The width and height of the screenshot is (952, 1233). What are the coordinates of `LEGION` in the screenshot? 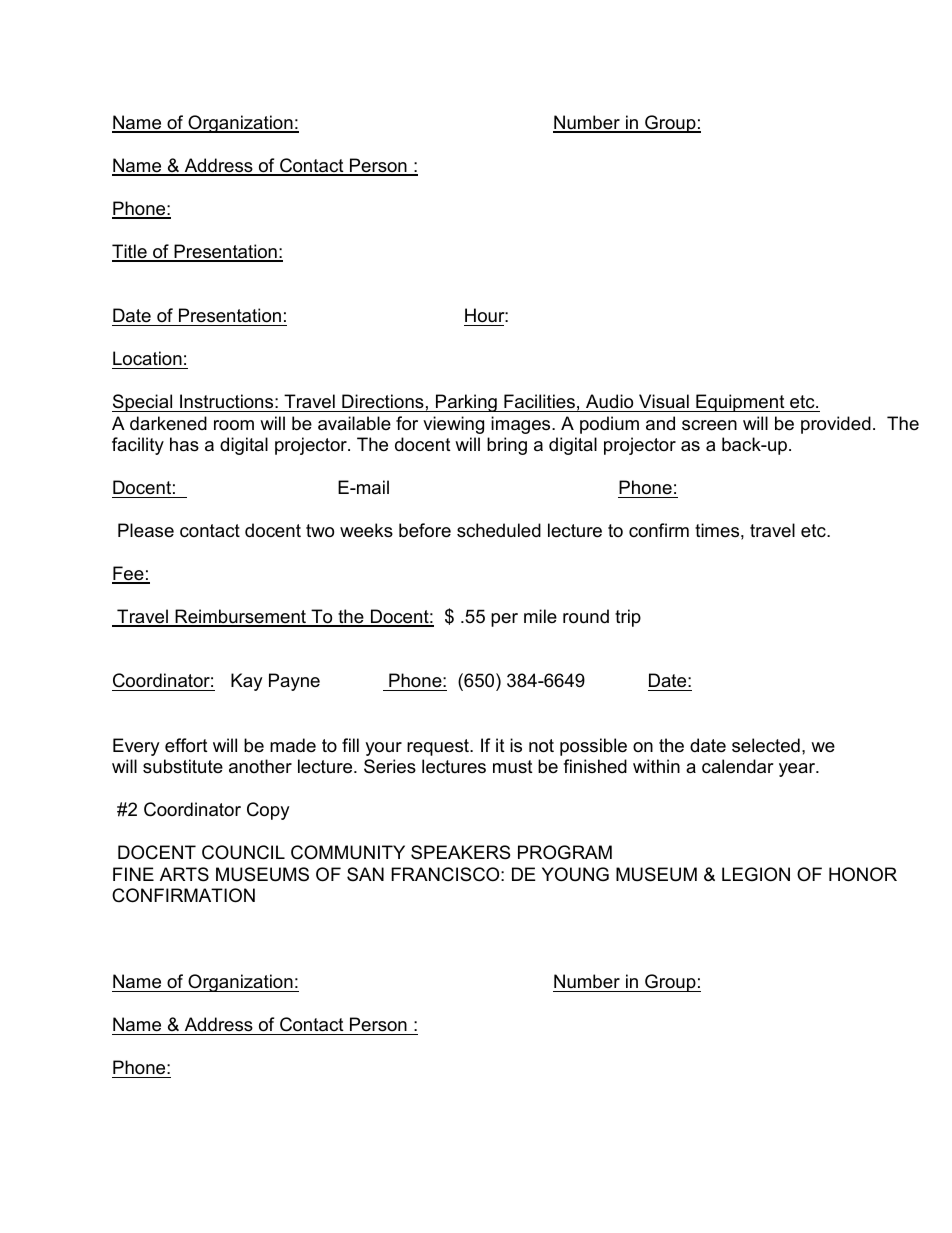 It's located at (756, 874).
